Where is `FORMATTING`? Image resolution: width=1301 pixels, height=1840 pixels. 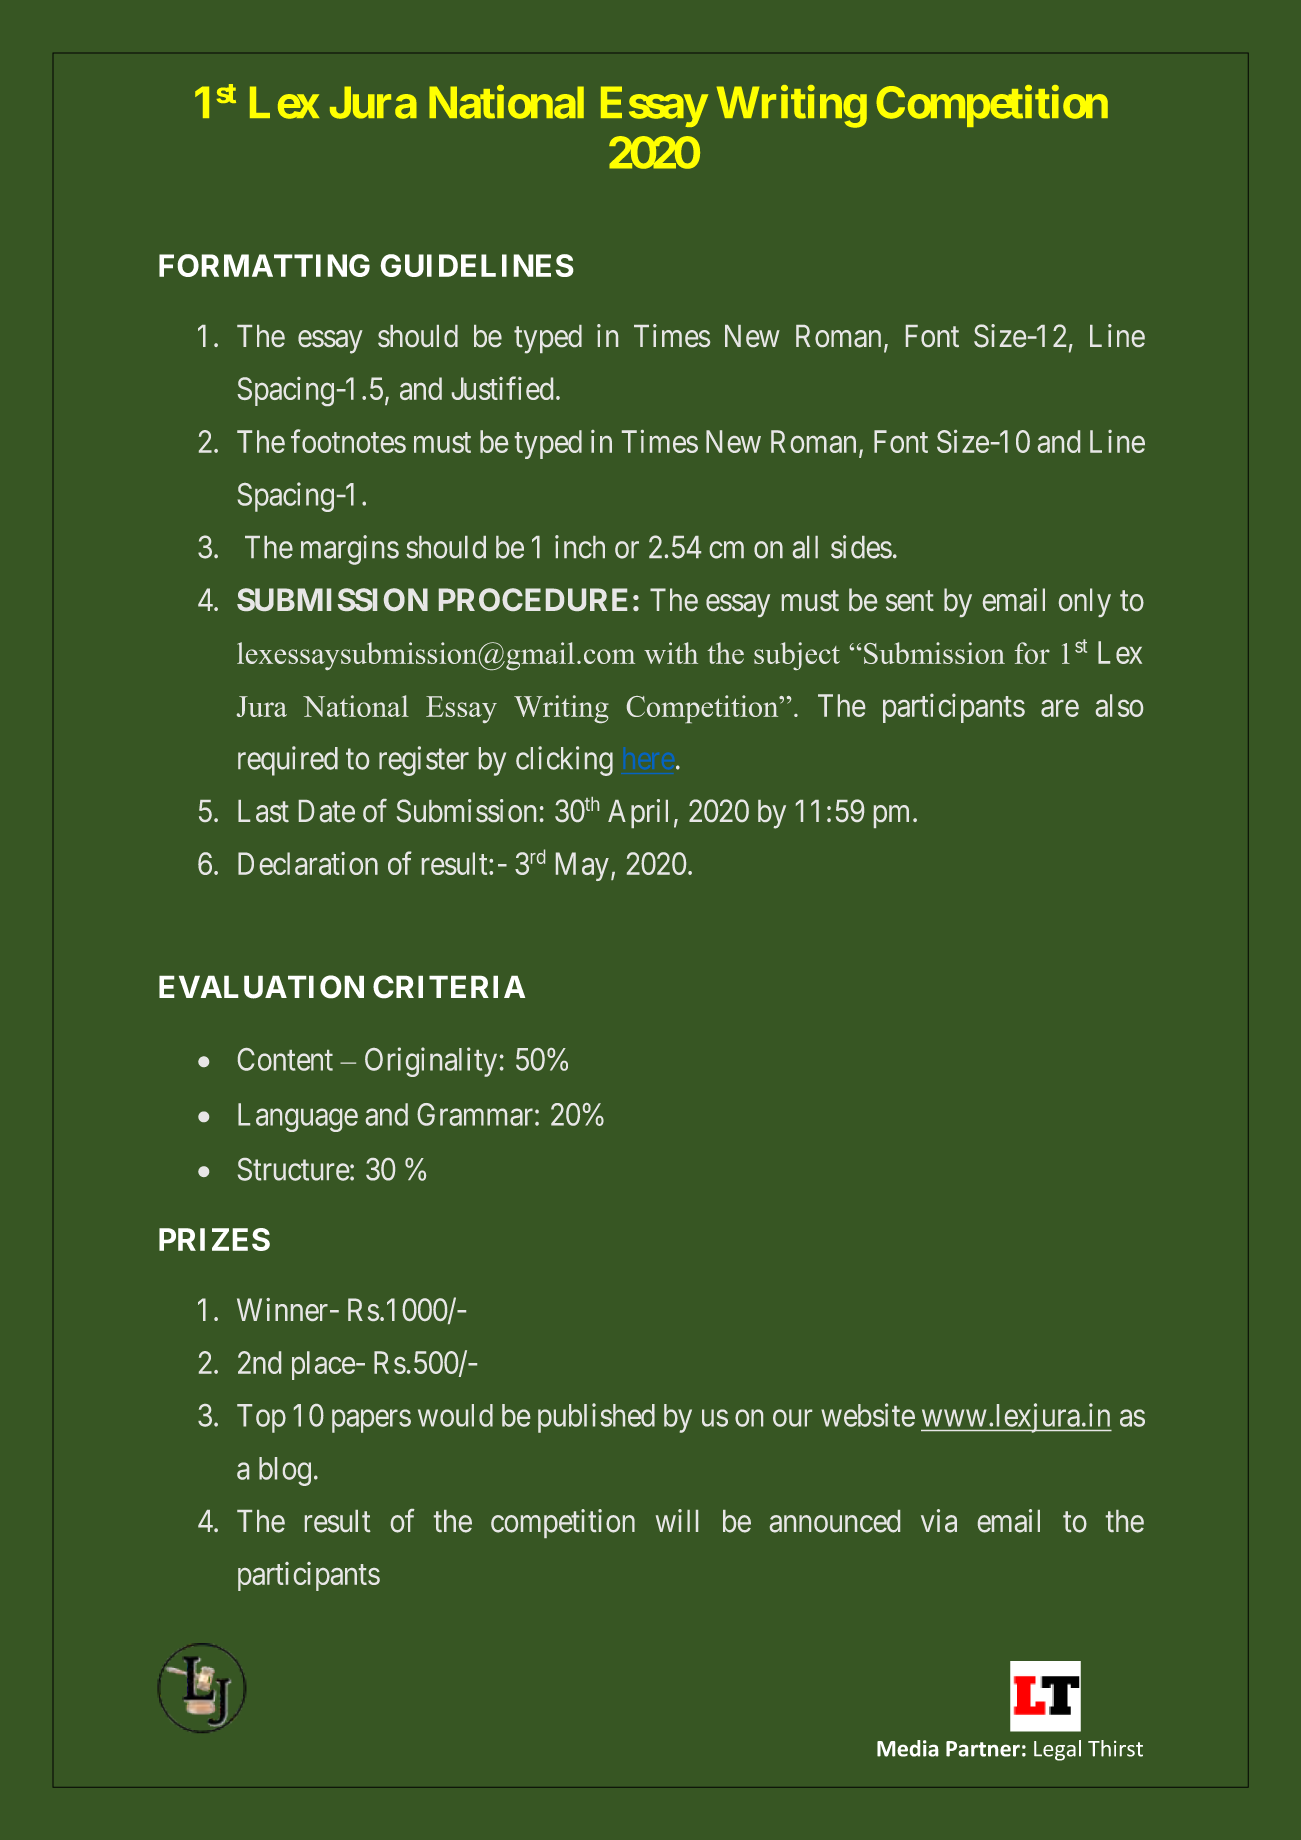
FORMATTING is located at coordinates (264, 265).
